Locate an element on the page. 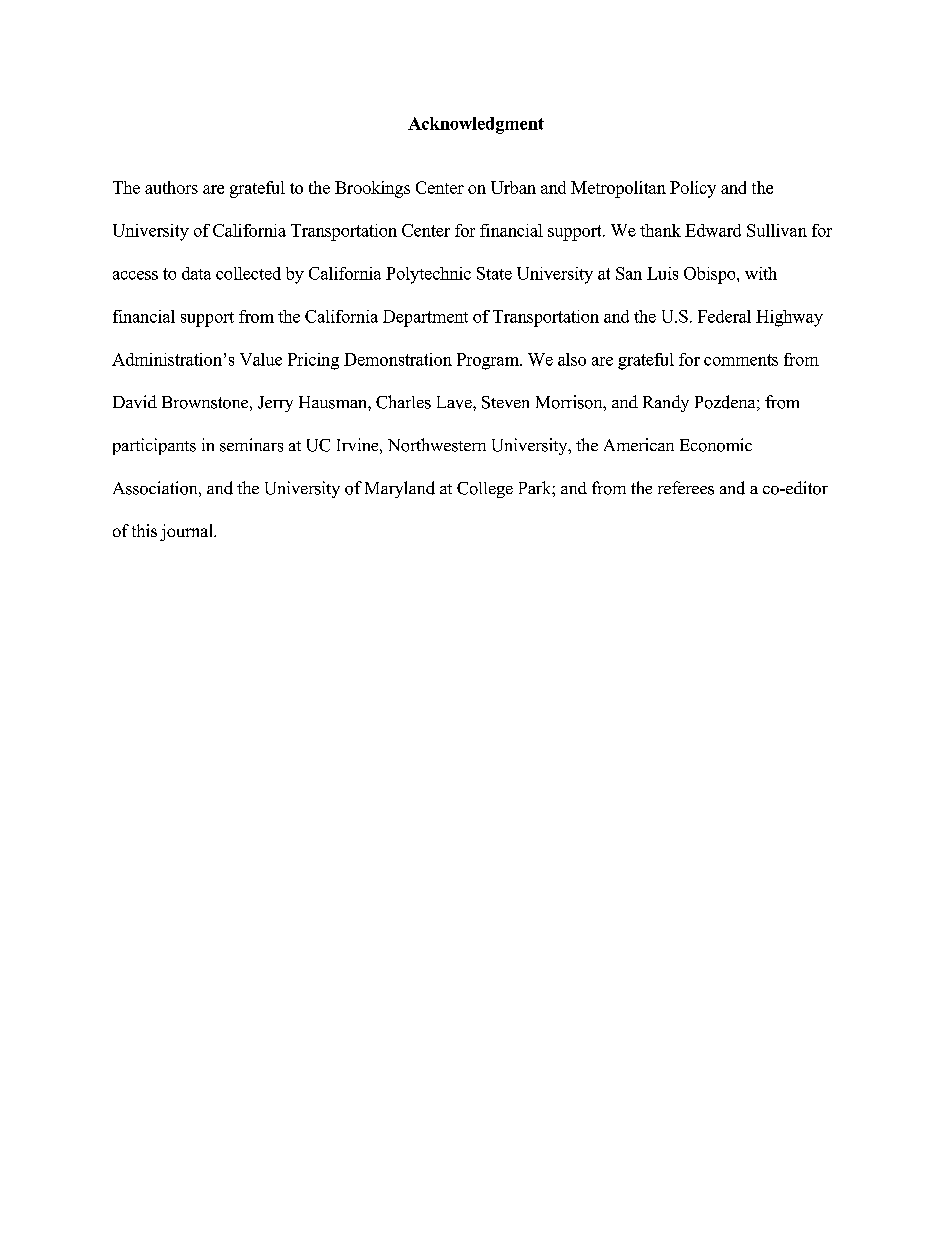 Image resolution: width=952 pixels, height=1233 pixels. State is located at coordinates (494, 273).
